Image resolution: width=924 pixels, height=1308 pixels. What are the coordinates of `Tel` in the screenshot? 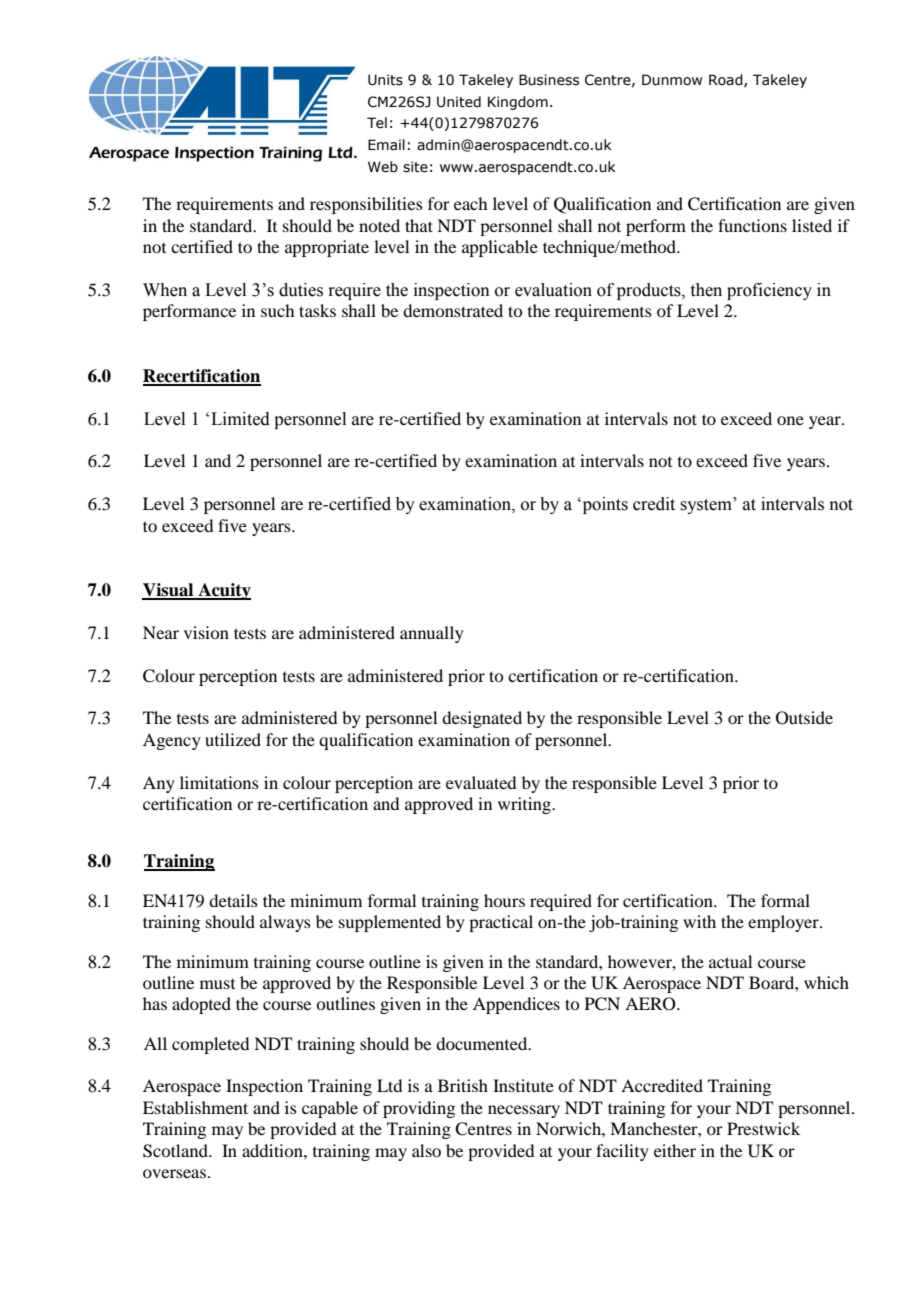 It's located at (377, 123).
